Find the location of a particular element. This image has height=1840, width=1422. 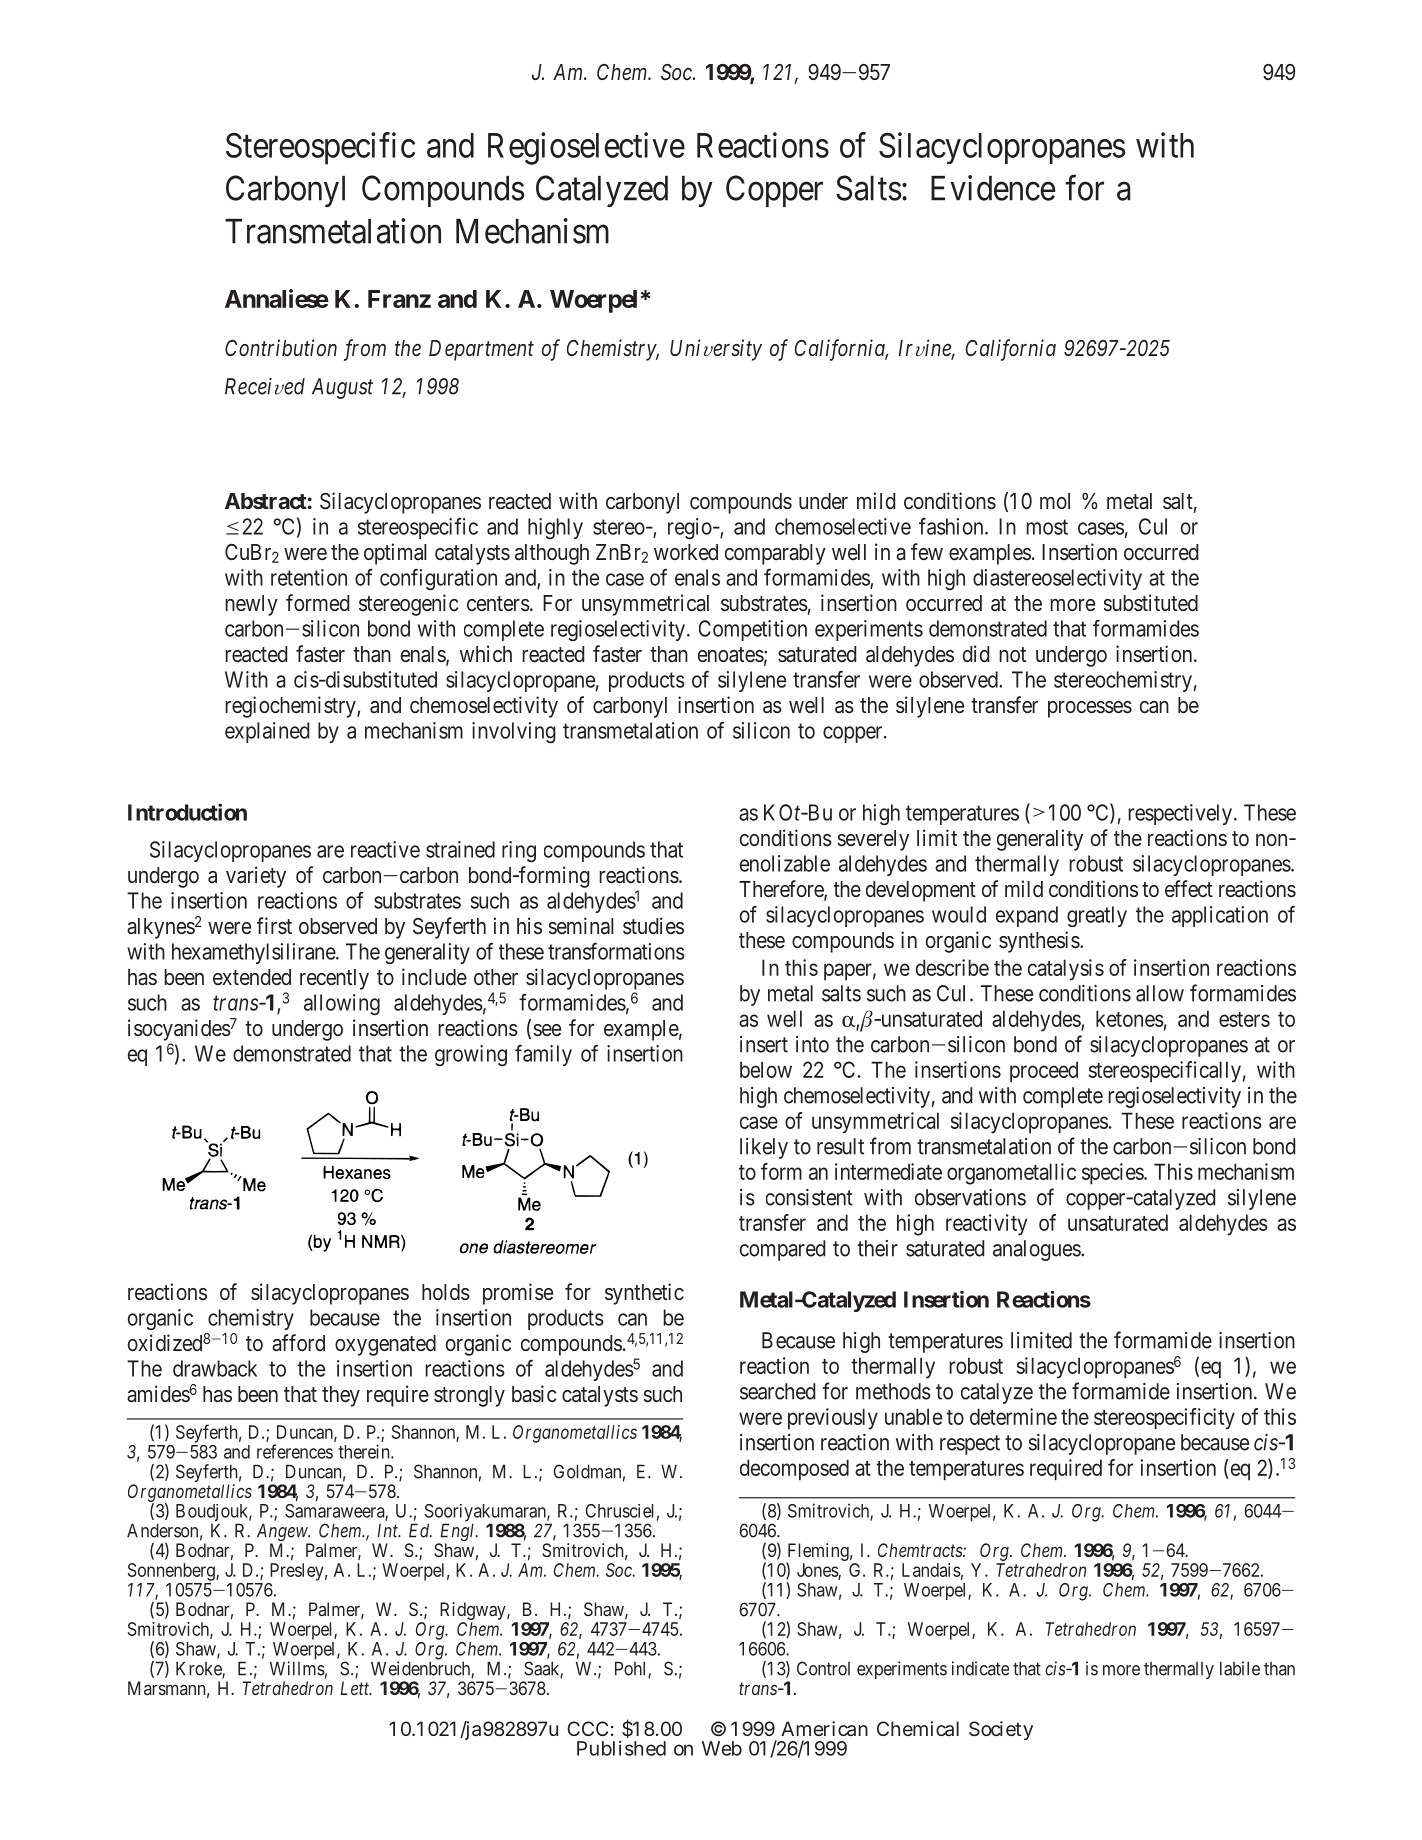

Competition is located at coordinates (753, 630).
